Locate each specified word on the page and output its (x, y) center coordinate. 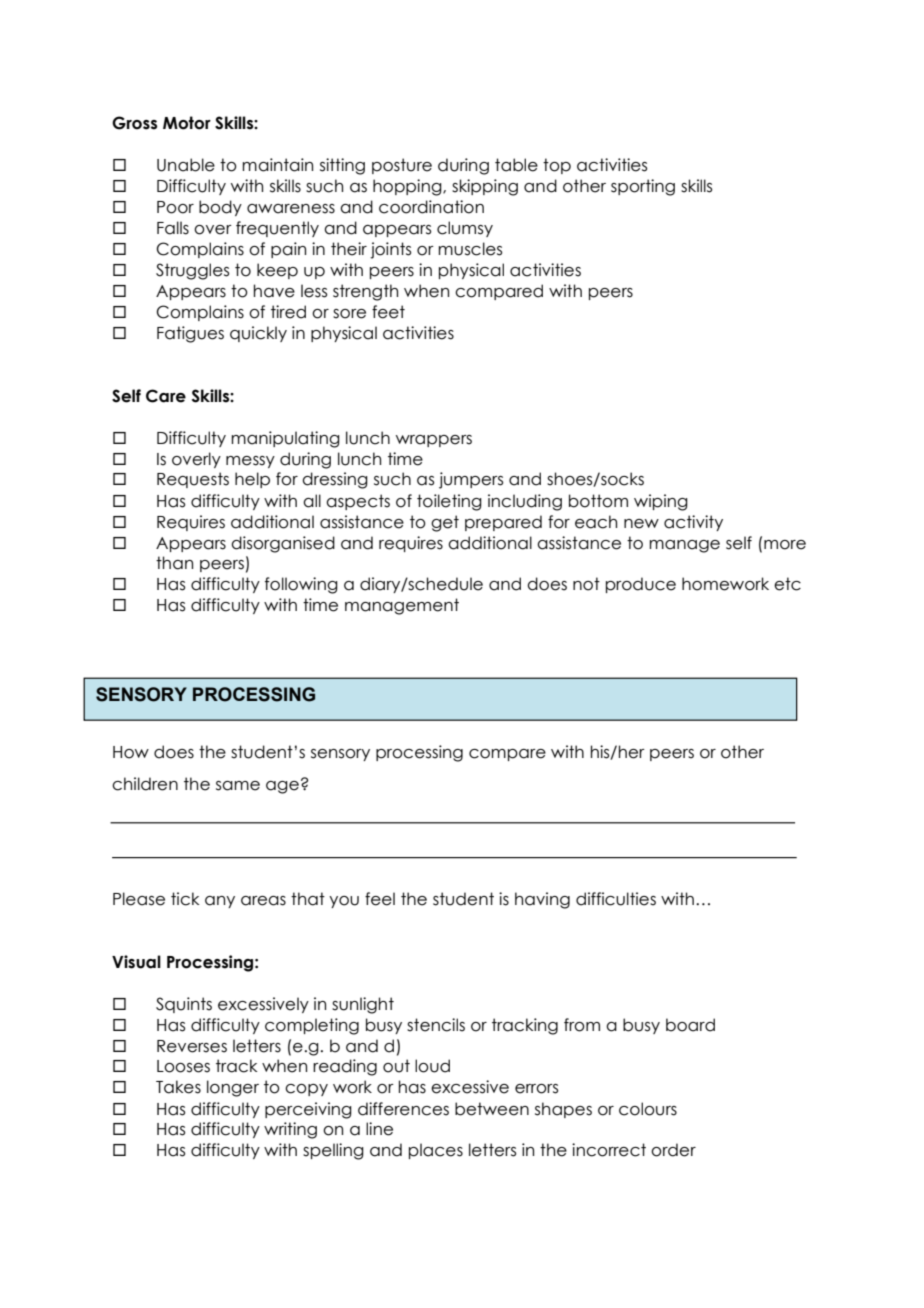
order (673, 1150)
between (492, 1109)
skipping (485, 187)
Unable (186, 165)
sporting (643, 187)
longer (233, 1088)
